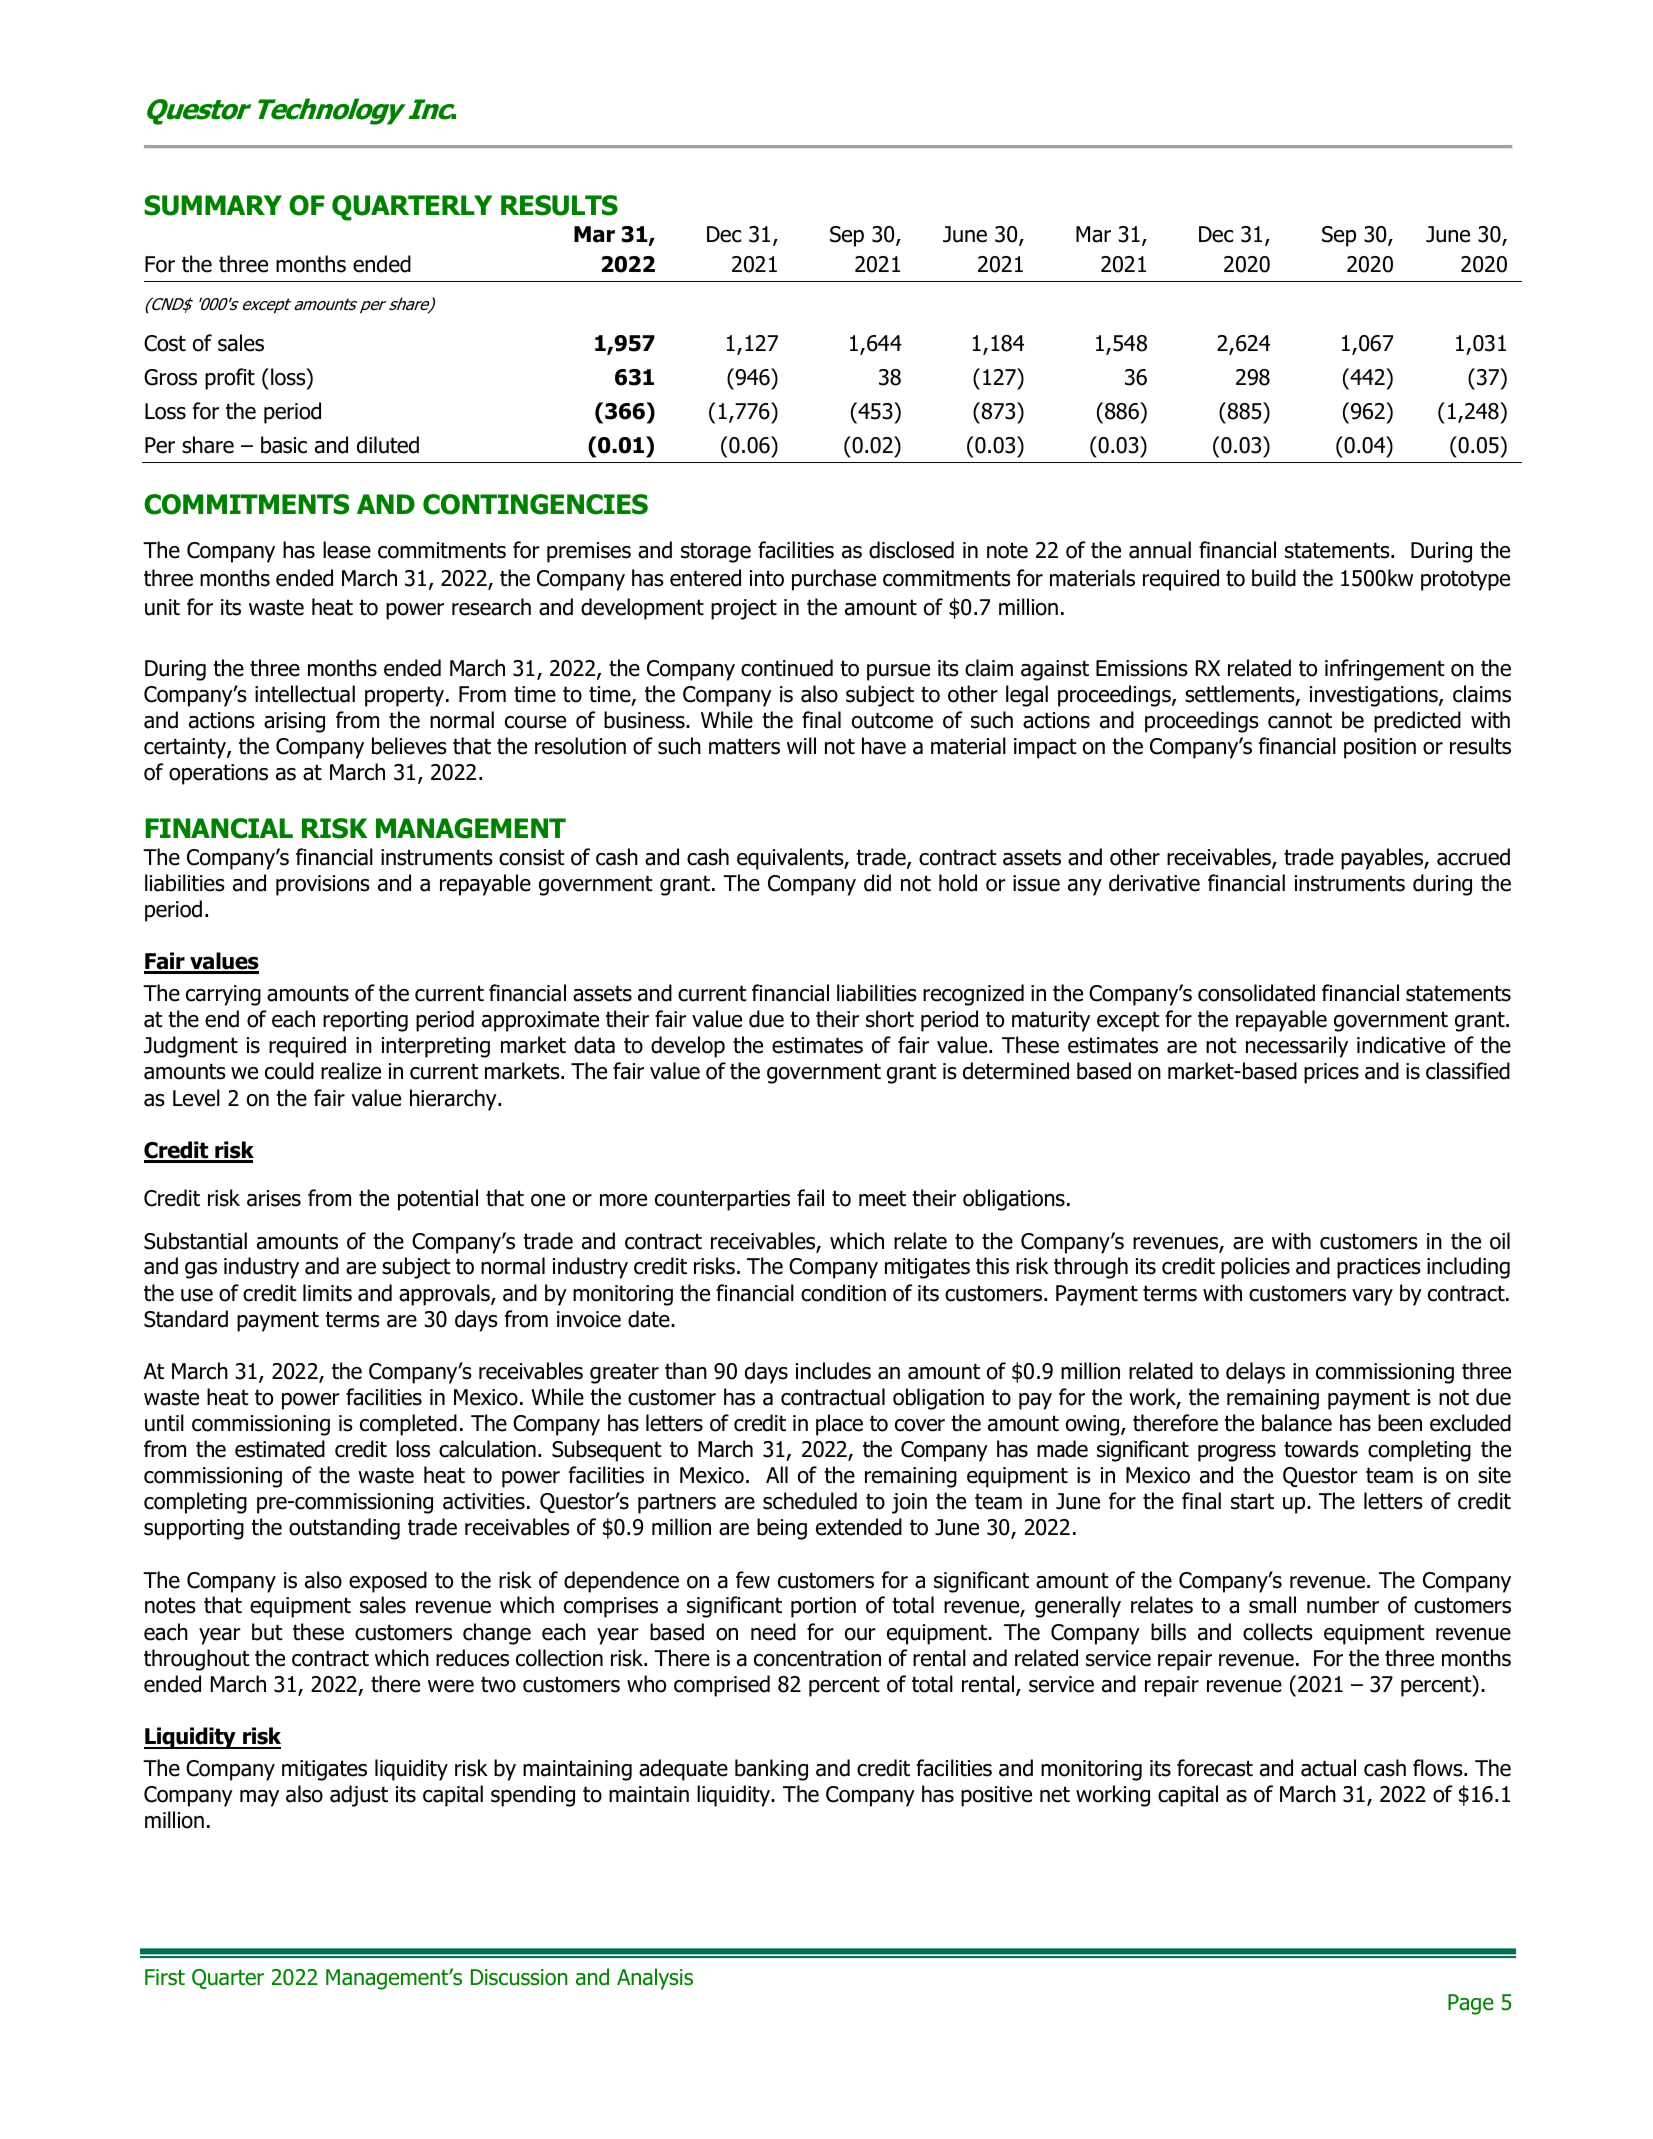 Image resolution: width=1653 pixels, height=2139 pixels. I want to click on scheduled, so click(810, 1501).
